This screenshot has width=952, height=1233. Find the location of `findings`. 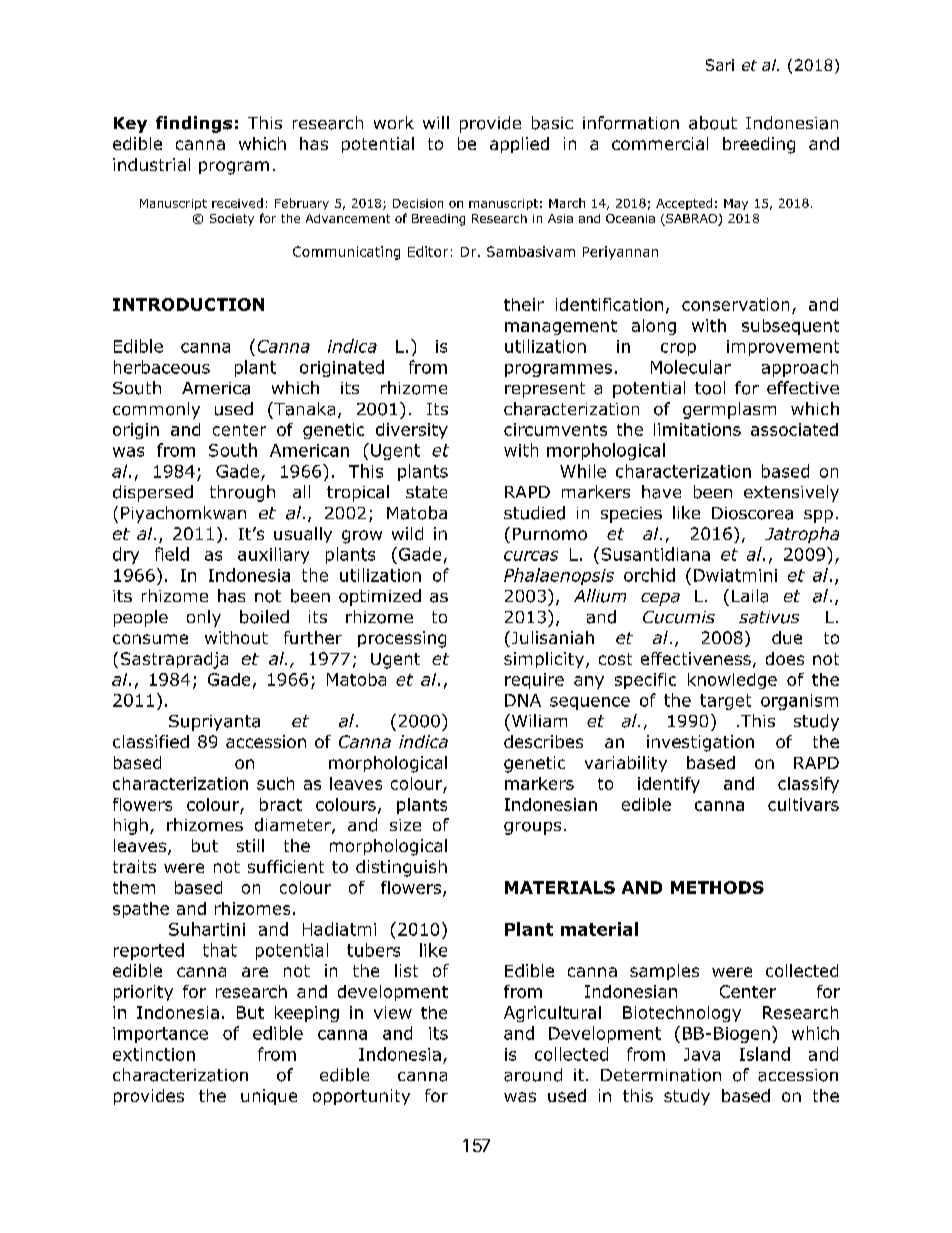

findings is located at coordinates (194, 124).
